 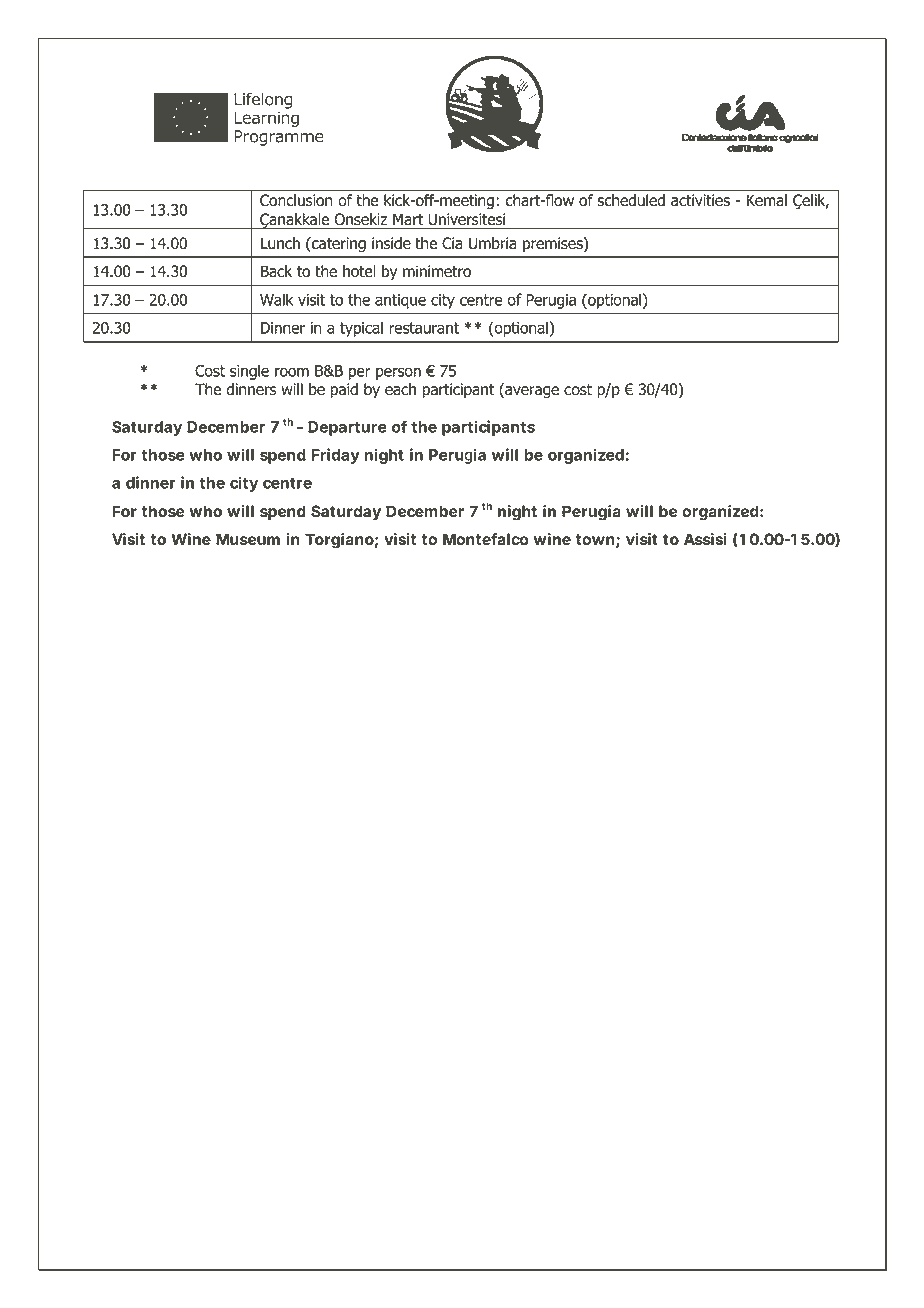 What do you see at coordinates (493, 243) in the image?
I see `Umbria` at bounding box center [493, 243].
